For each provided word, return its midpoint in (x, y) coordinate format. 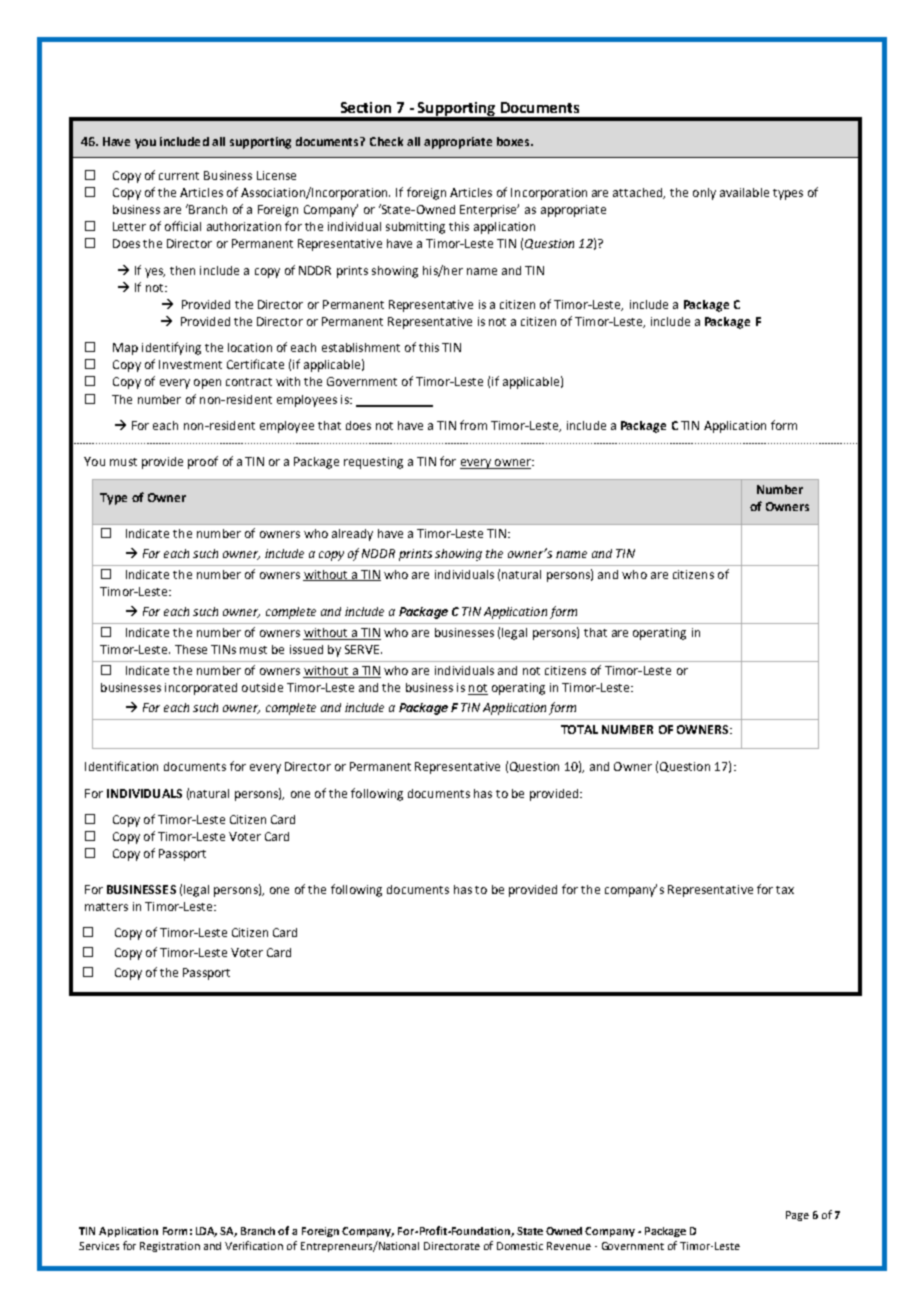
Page (797, 1216)
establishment (361, 347)
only (704, 194)
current (179, 176)
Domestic (520, 1246)
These (191, 649)
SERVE (363, 649)
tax (785, 890)
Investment (190, 364)
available (744, 192)
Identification (121, 766)
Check (386, 141)
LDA (206, 1232)
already (352, 535)
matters (106, 907)
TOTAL (579, 729)
